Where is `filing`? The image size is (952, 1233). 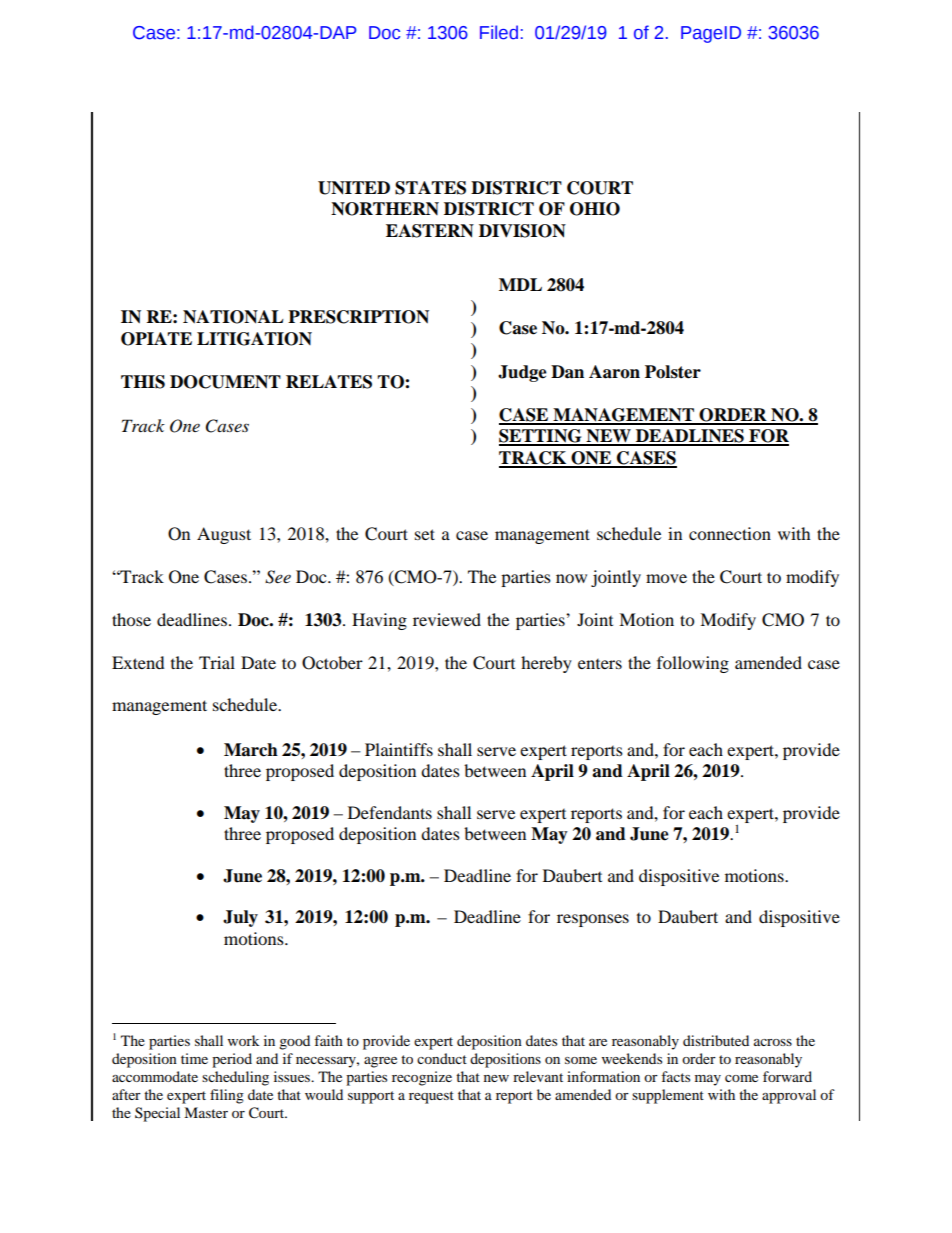
filing is located at coordinates (227, 1096).
